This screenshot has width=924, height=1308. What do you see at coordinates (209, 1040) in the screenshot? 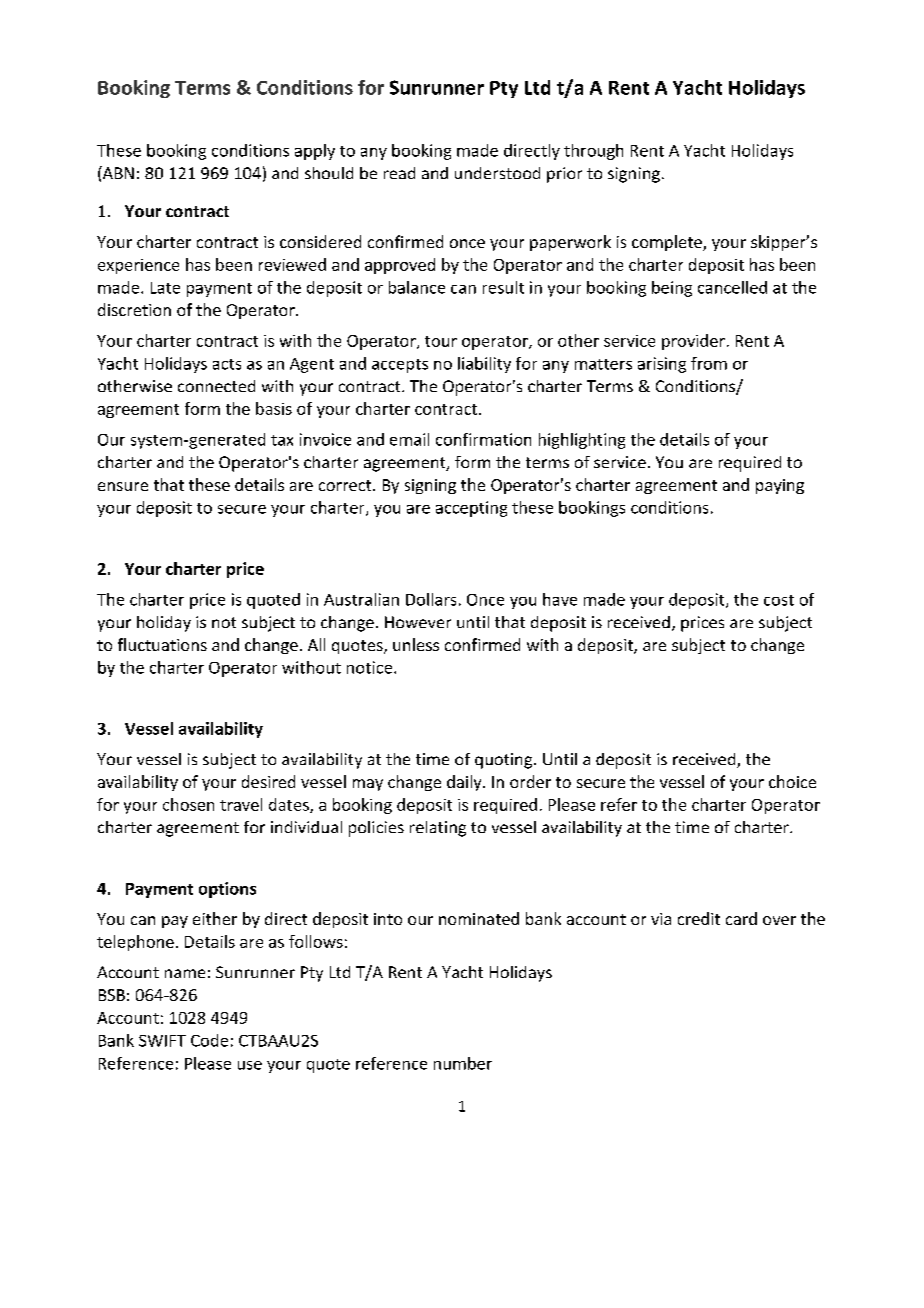
I see `Code` at bounding box center [209, 1040].
